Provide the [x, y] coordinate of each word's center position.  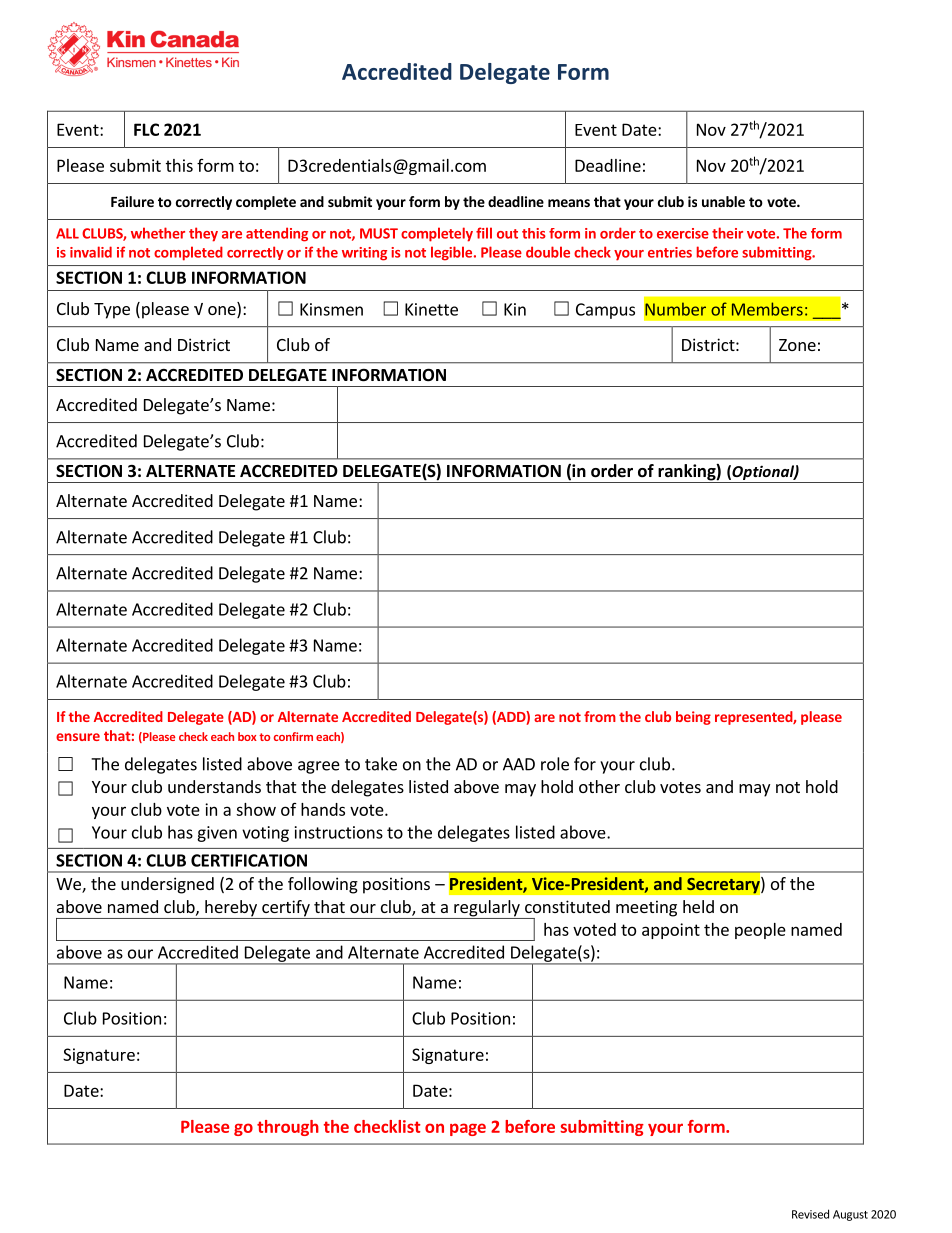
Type [112, 311]
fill [484, 233]
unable [723, 201]
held [698, 906]
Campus [605, 311]
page [468, 1129]
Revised [810, 1214]
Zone [797, 345]
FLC [146, 129]
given [217, 834]
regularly [487, 909]
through [288, 1128]
